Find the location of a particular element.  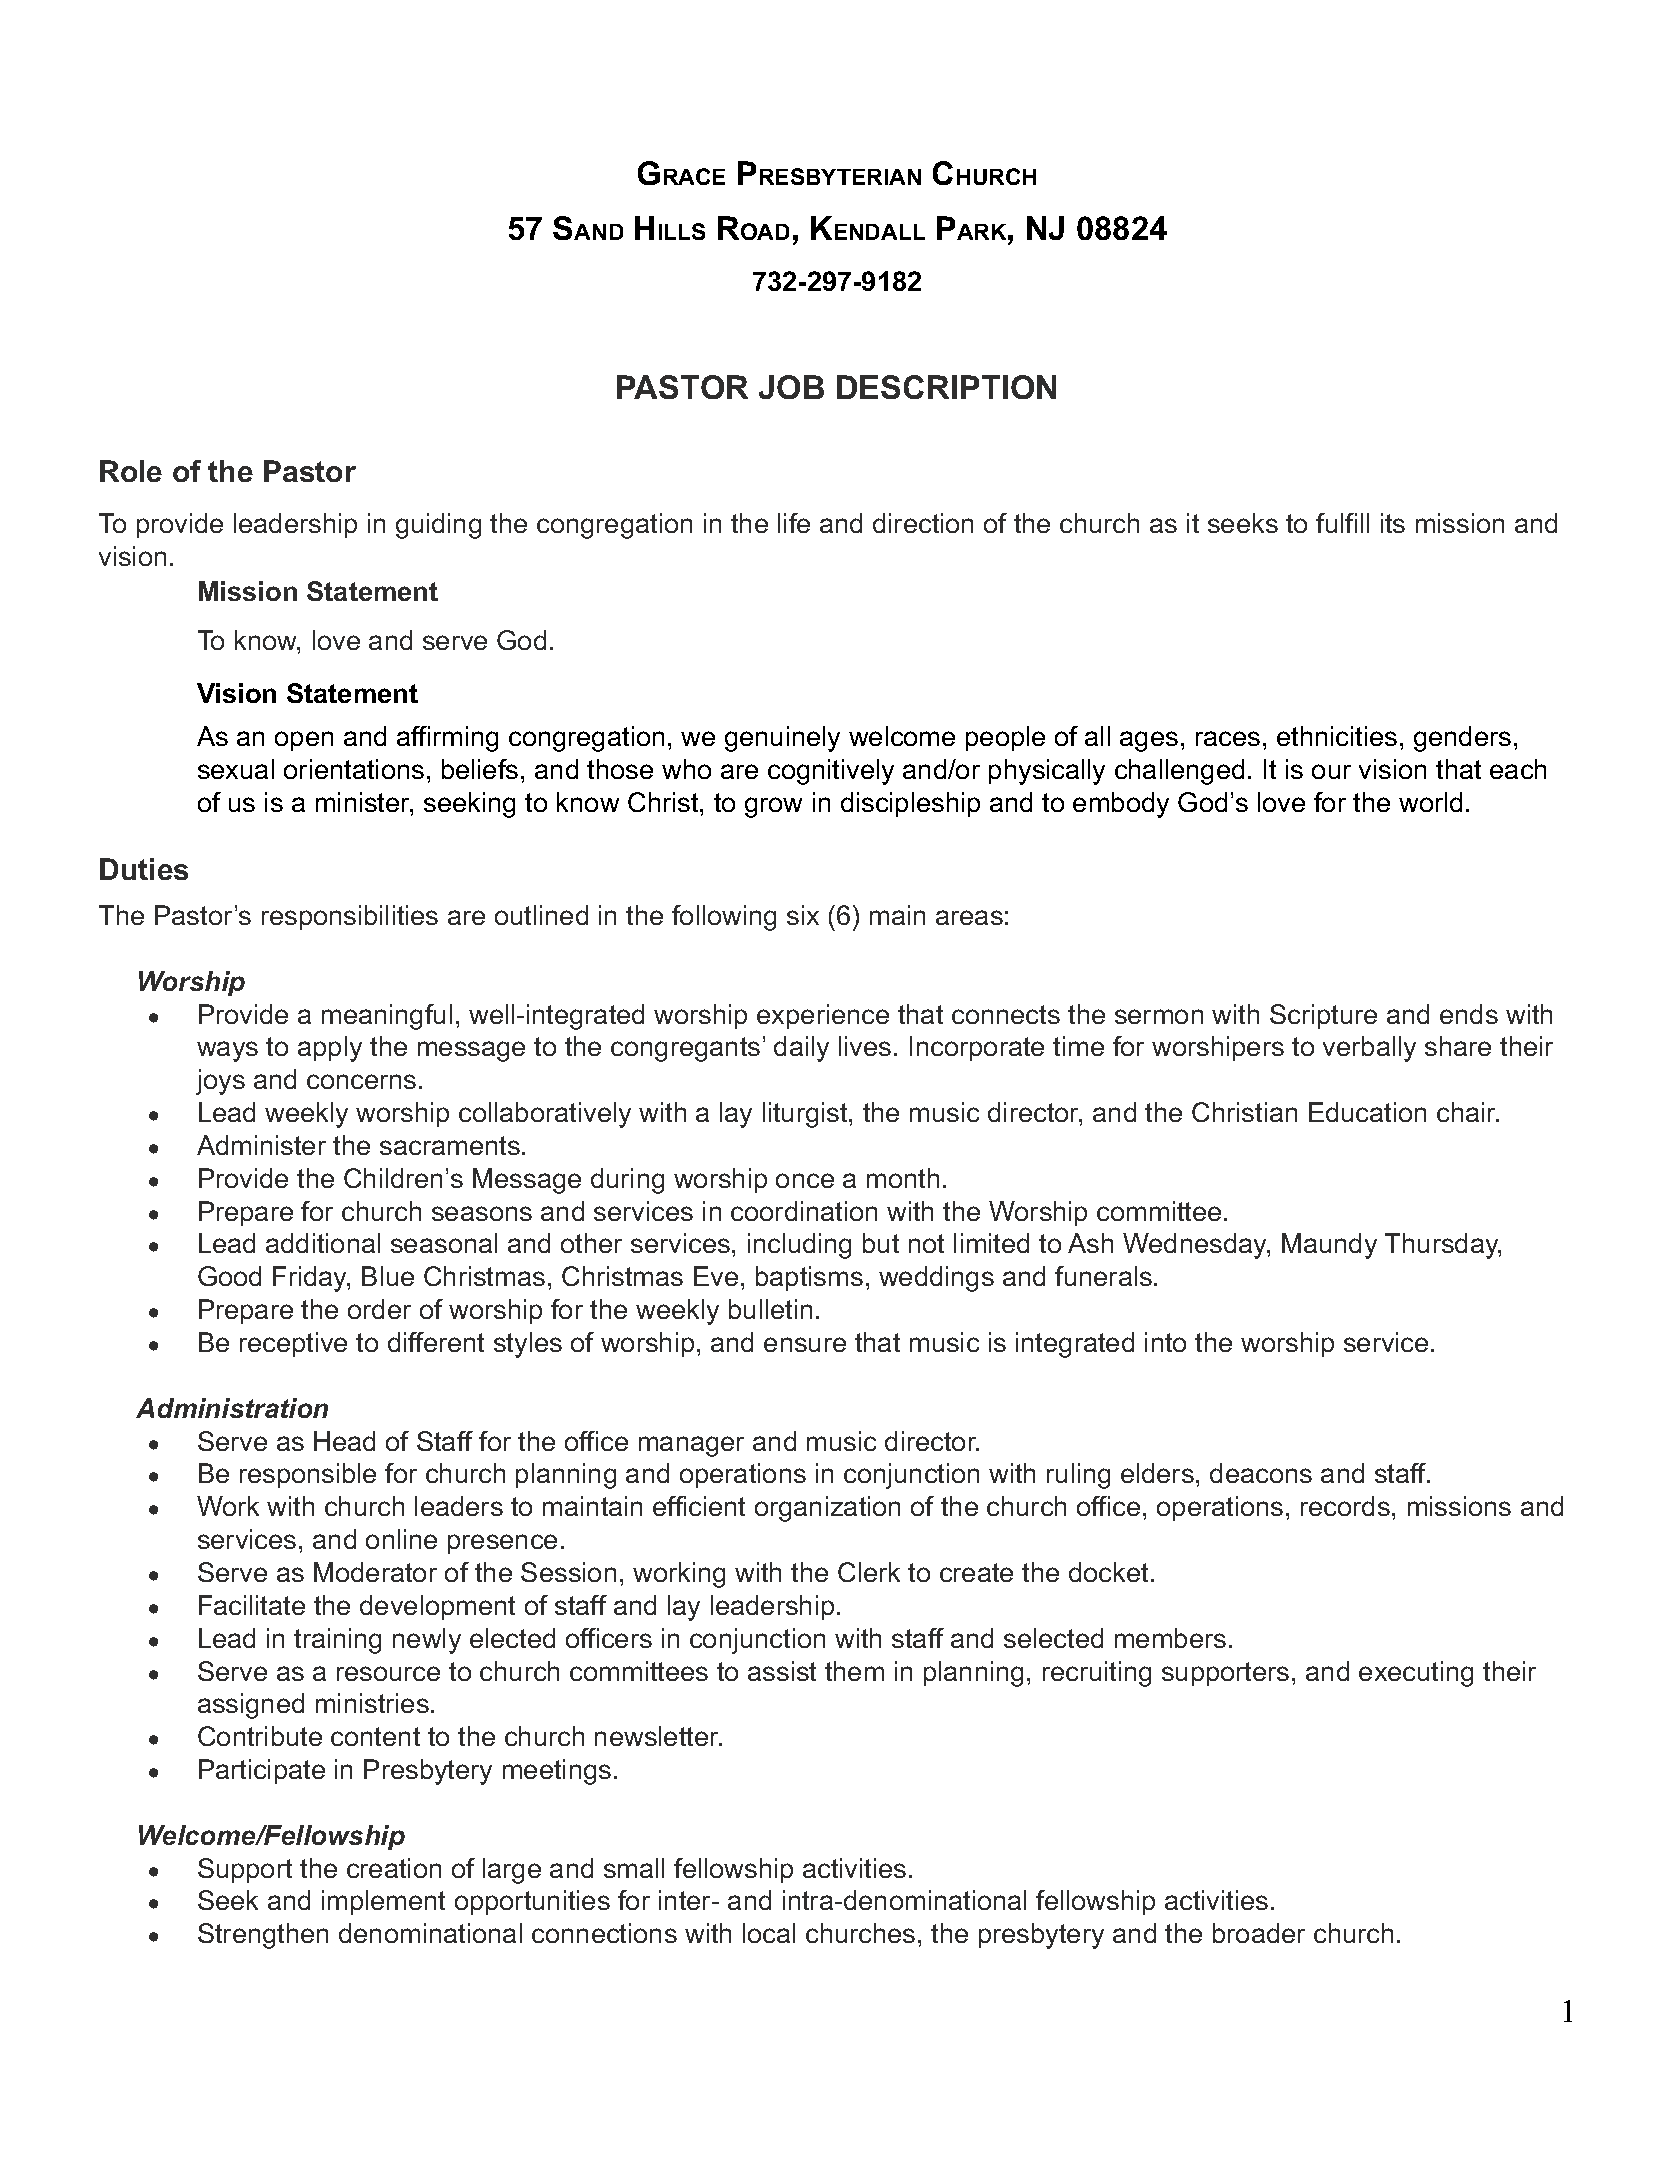

local is located at coordinates (769, 1933).
